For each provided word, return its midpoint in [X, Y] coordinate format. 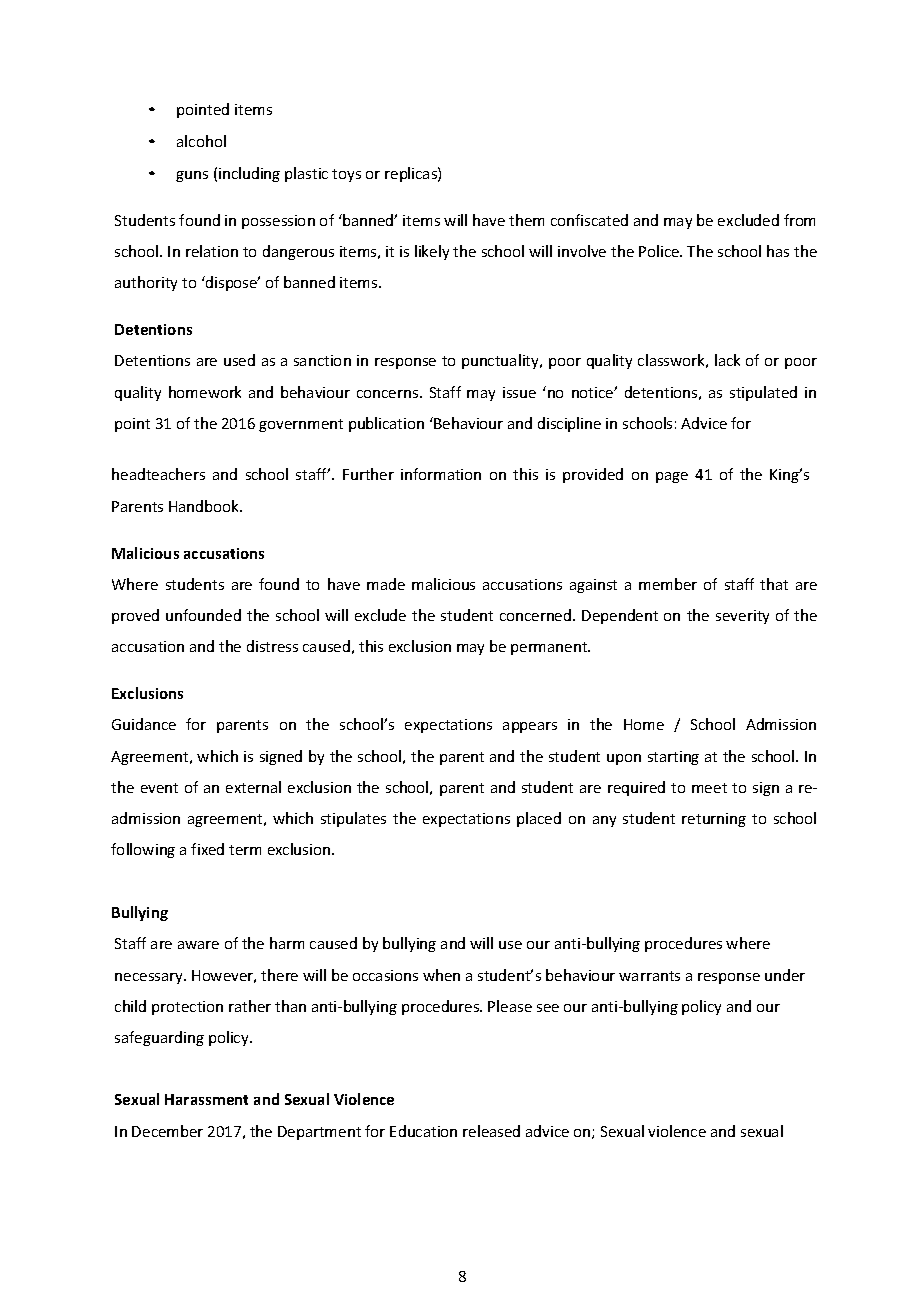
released [491, 1131]
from [799, 220]
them [526, 220]
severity [742, 617]
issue [519, 392]
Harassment [206, 1099]
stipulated [763, 393]
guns [192, 176]
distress [272, 646]
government [301, 425]
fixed [207, 849]
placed [539, 819]
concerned [537, 615]
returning [714, 820]
